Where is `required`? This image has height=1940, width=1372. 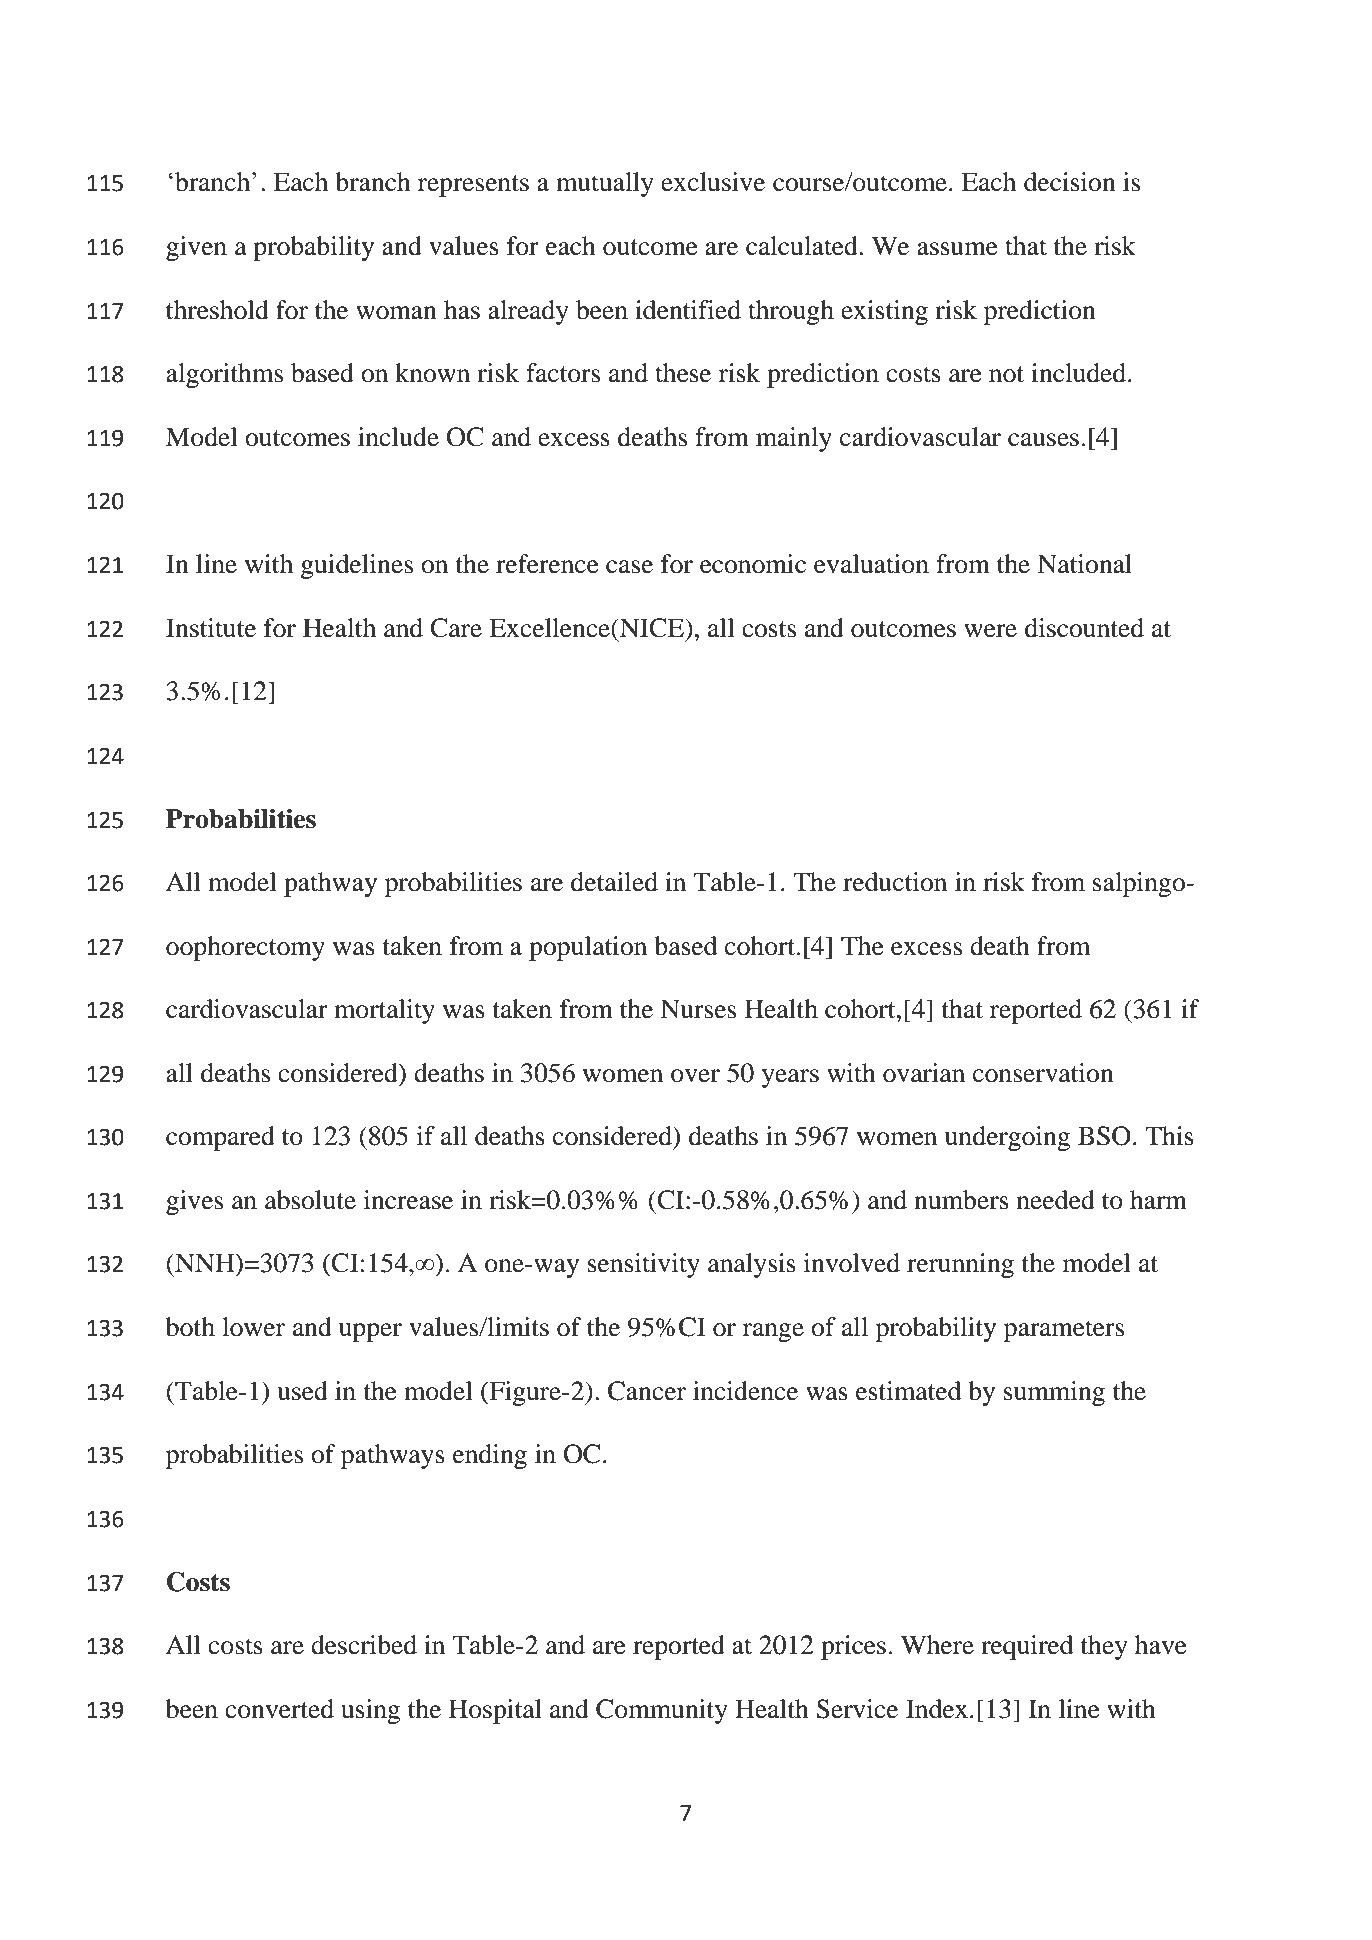
required is located at coordinates (1027, 1647).
